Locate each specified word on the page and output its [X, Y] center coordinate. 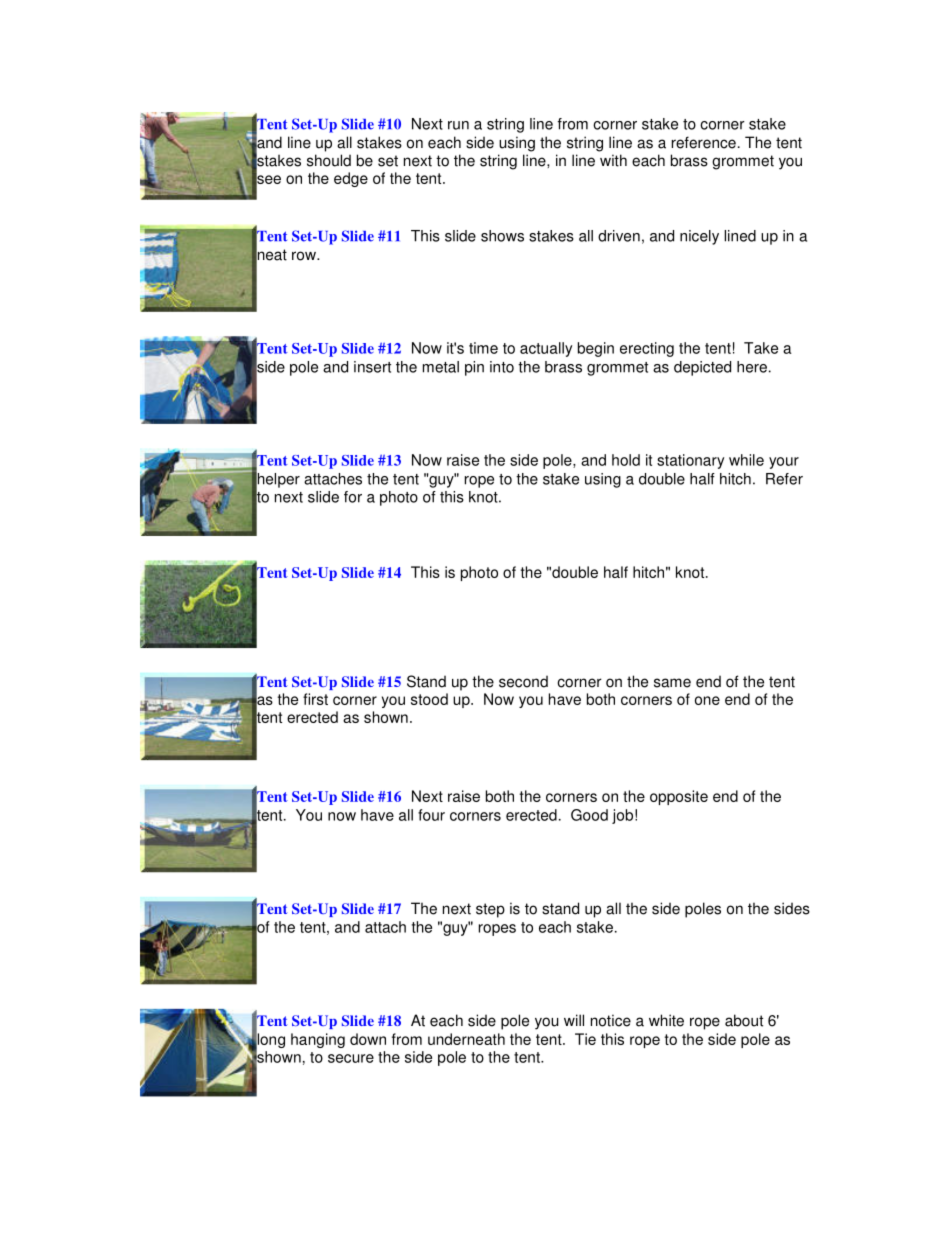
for [353, 497]
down [368, 1039]
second [523, 681]
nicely [699, 237]
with [613, 160]
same [672, 683]
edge [351, 179]
